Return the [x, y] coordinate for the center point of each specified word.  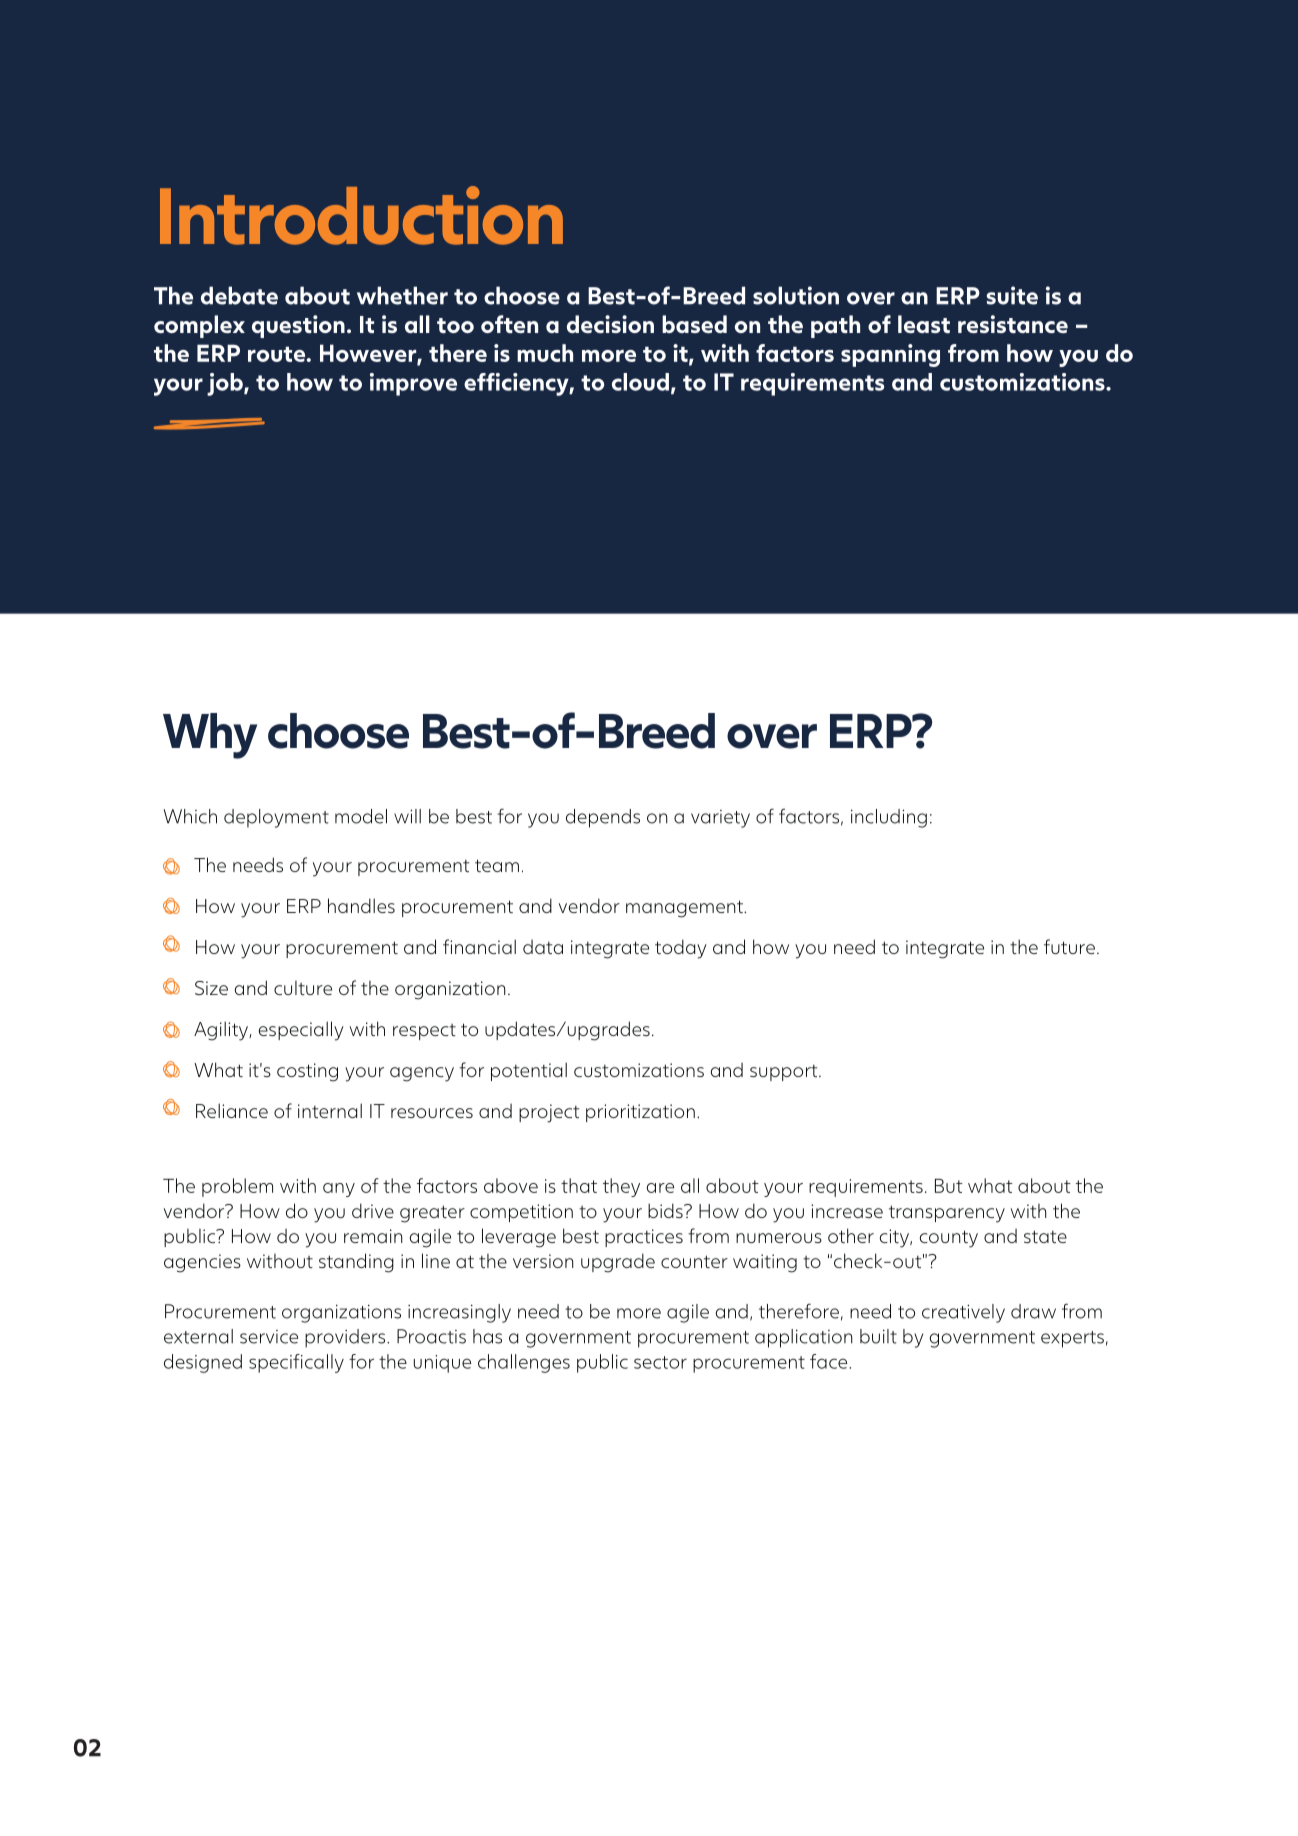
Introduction [361, 215]
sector [660, 1362]
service [269, 1337]
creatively [963, 1313]
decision [610, 324]
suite [1012, 295]
